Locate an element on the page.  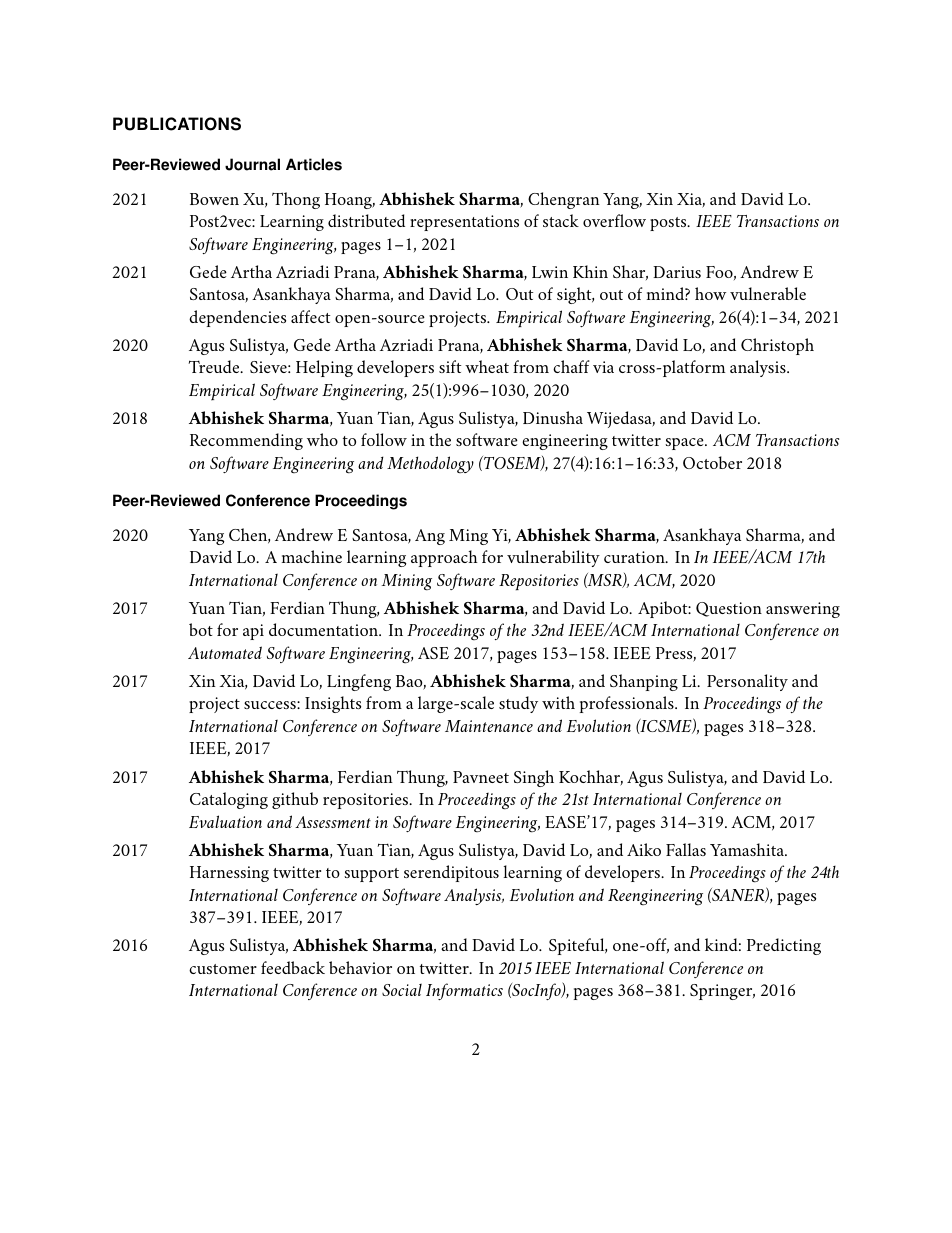
Singh is located at coordinates (534, 778).
